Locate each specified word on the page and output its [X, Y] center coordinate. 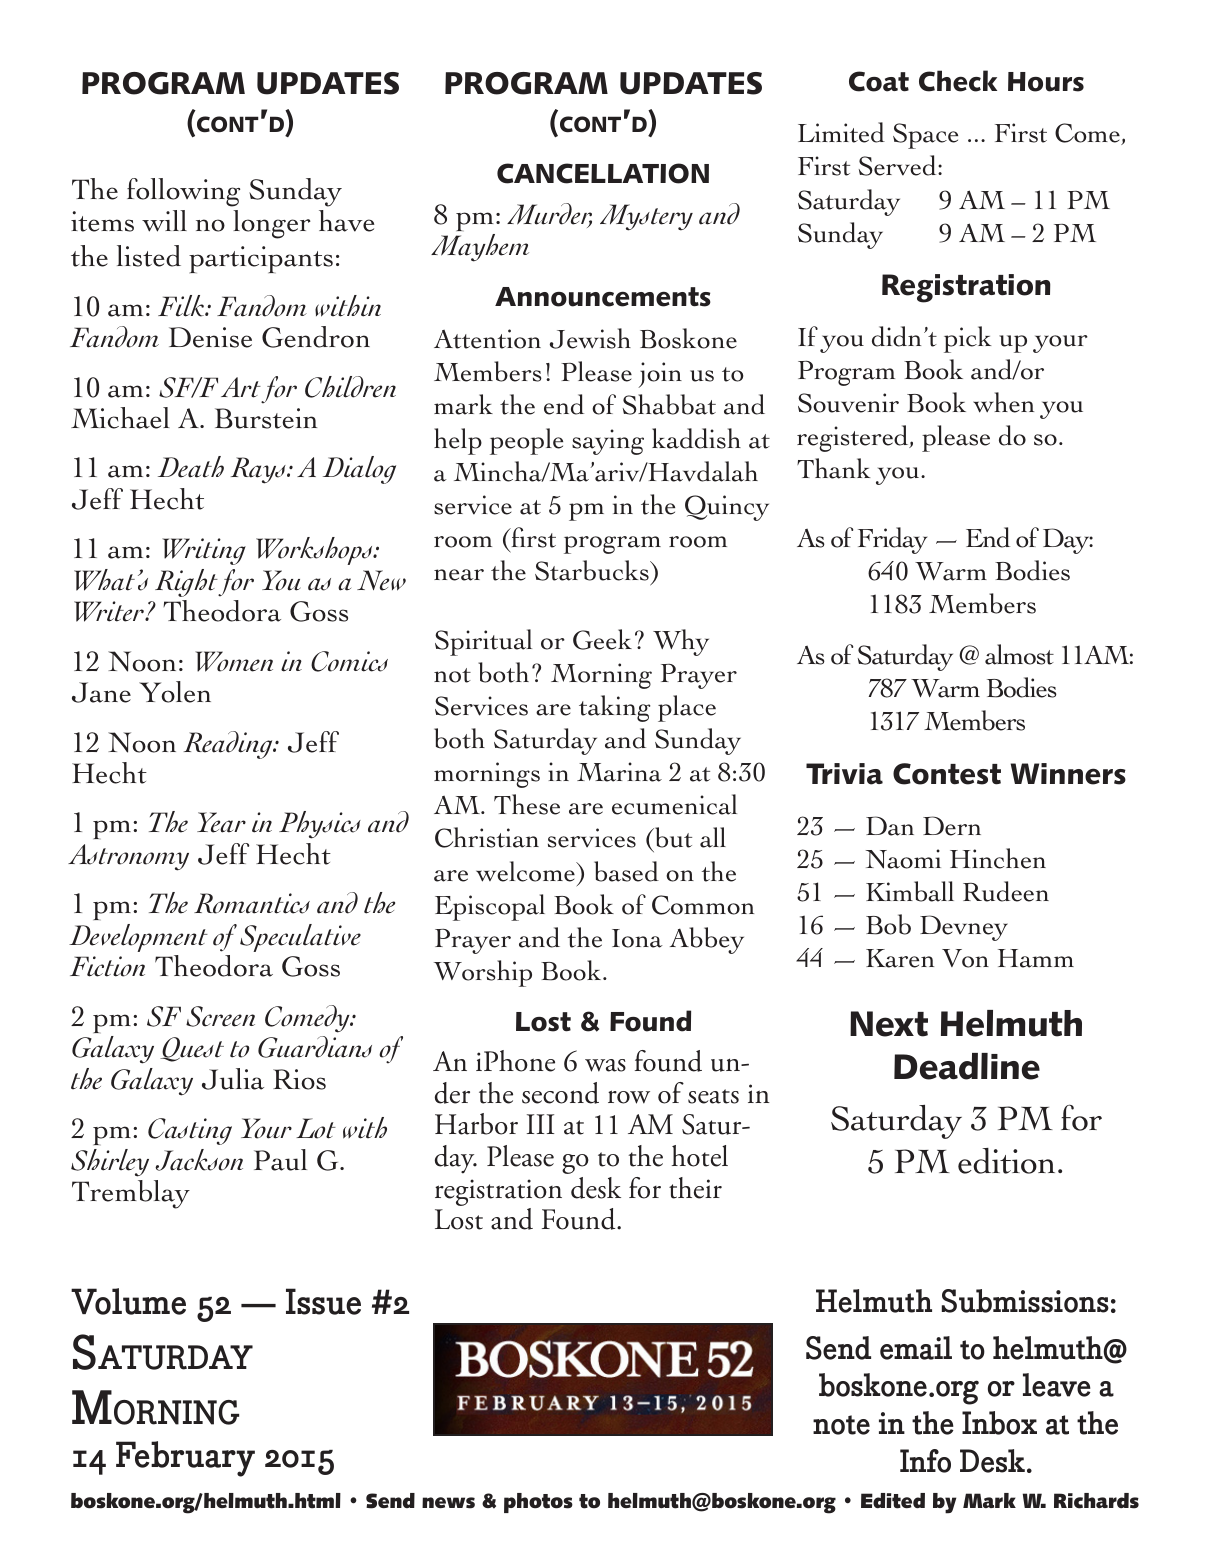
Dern [952, 826]
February [185, 1459]
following [183, 192]
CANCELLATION [603, 173]
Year [221, 822]
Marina [619, 772]
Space [925, 136]
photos [538, 1503]
